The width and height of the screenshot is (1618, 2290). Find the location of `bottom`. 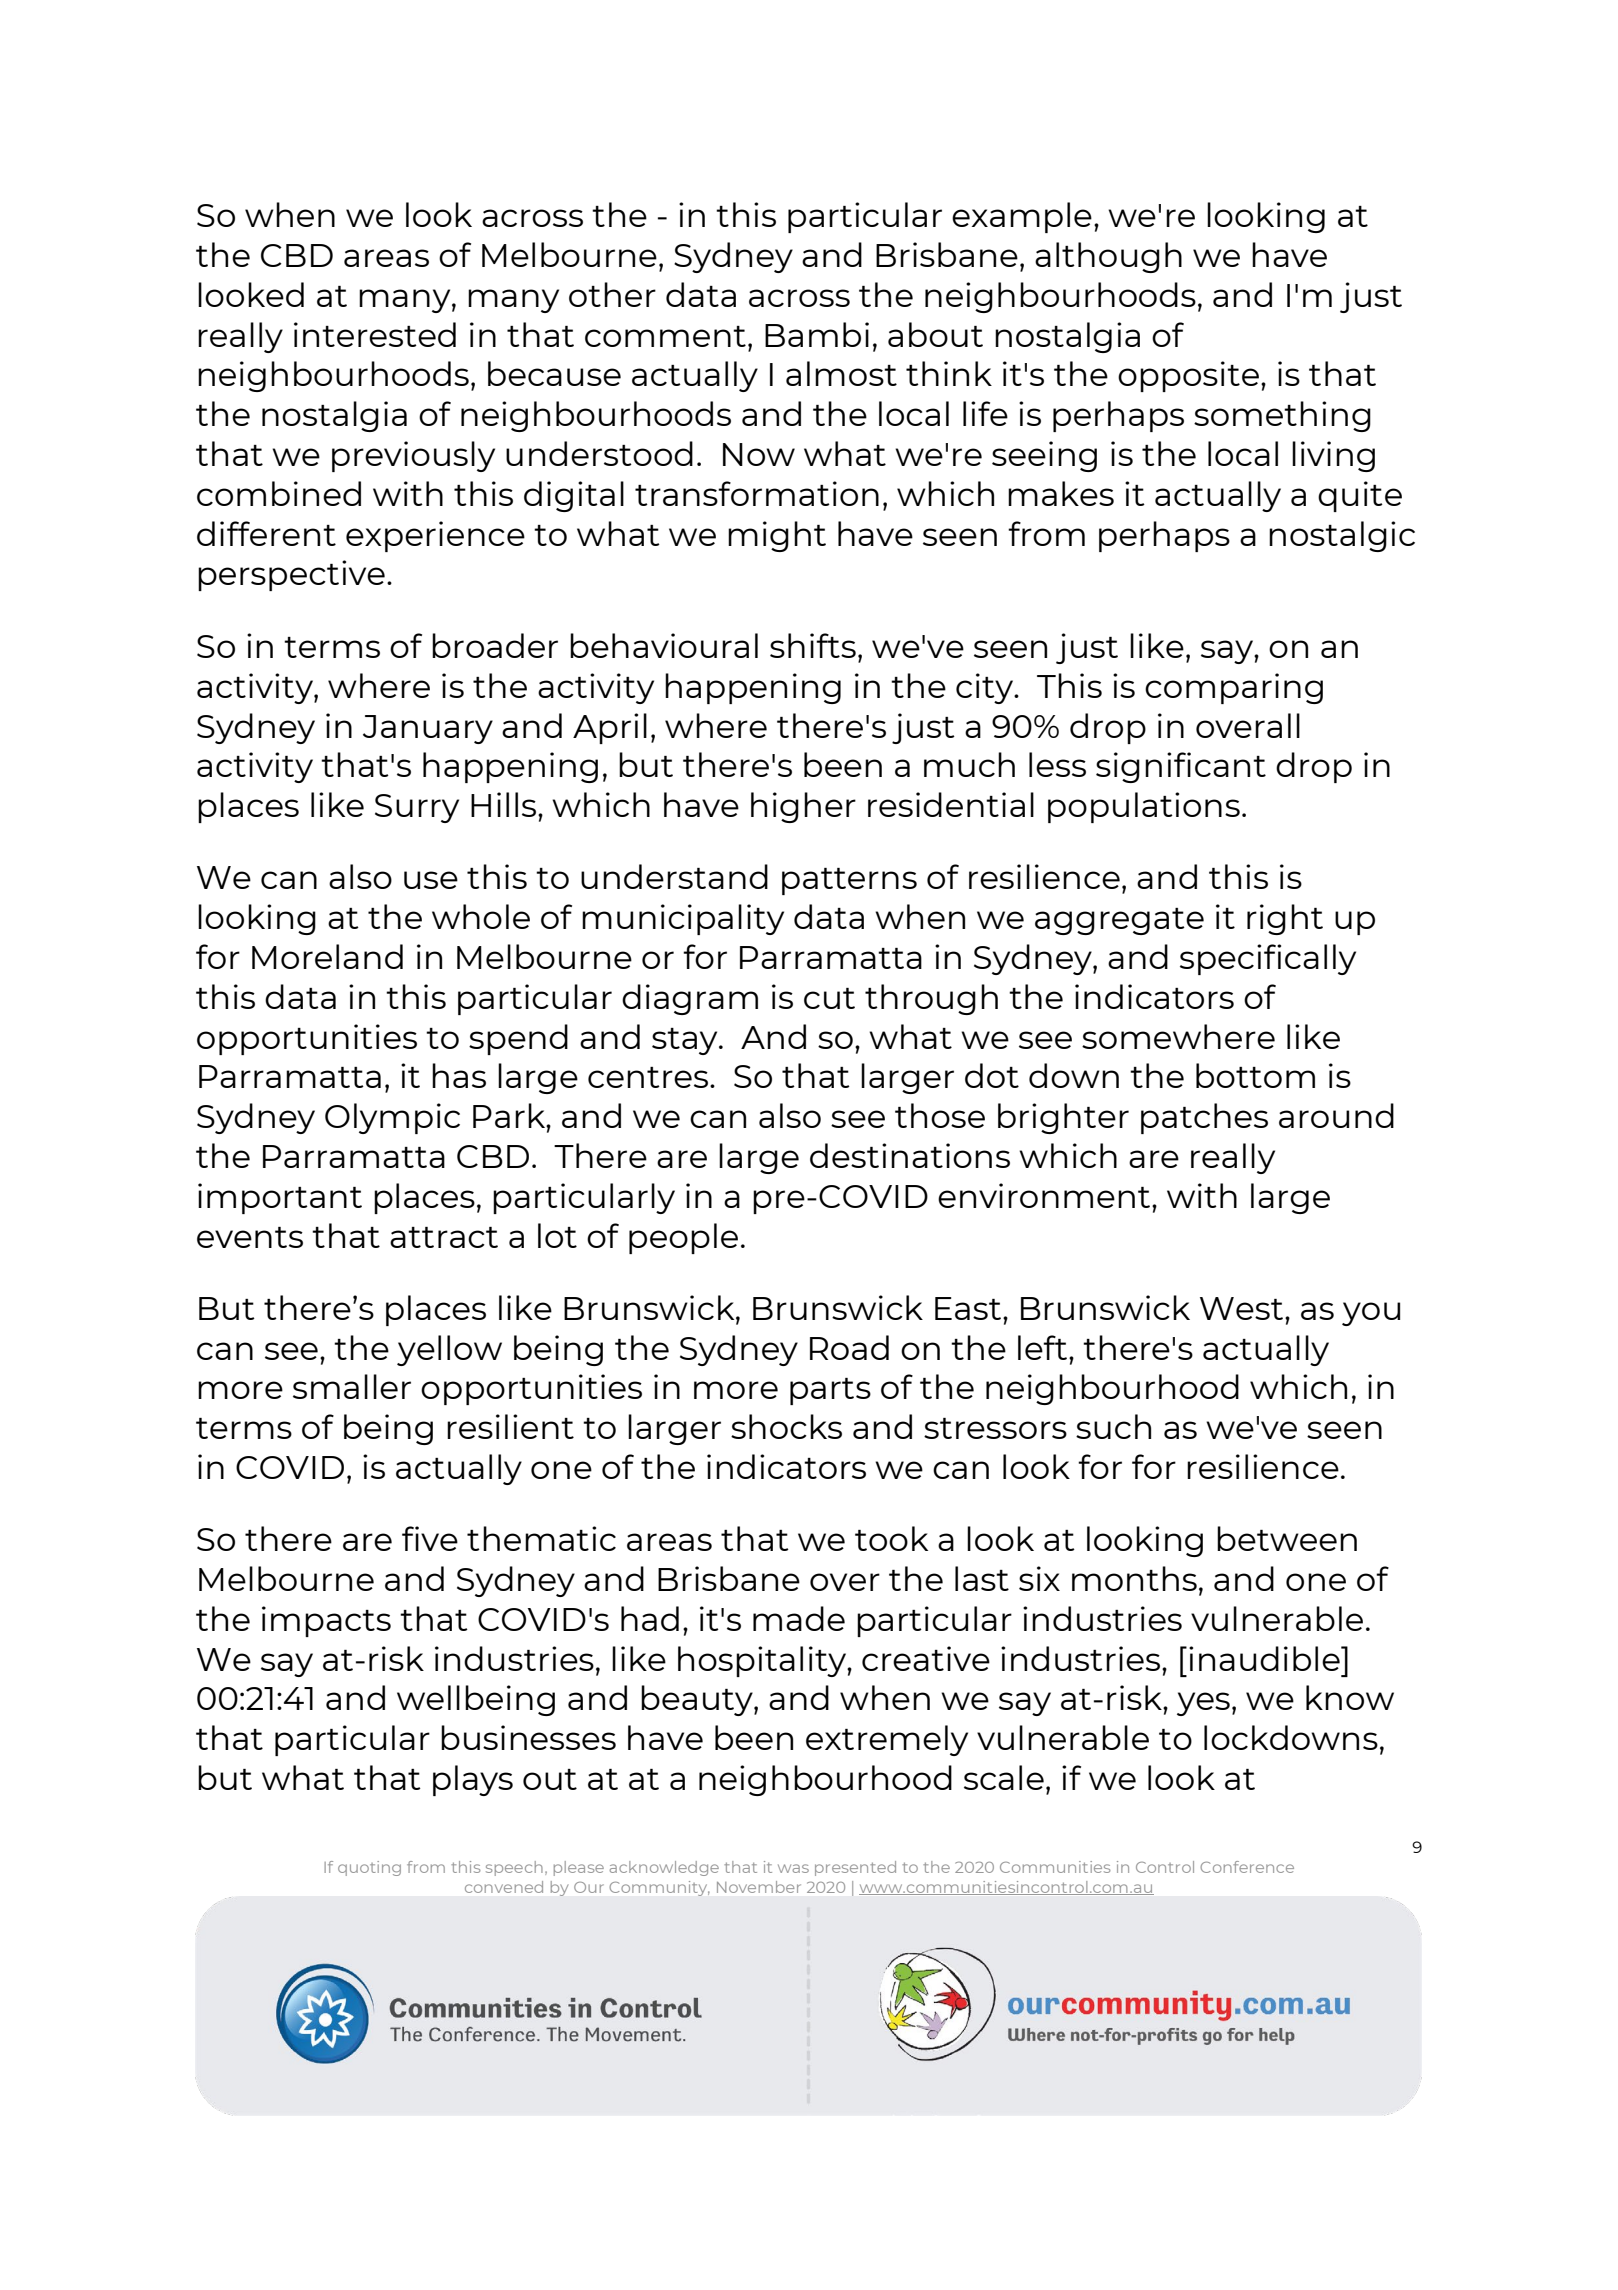

bottom is located at coordinates (1255, 1075).
